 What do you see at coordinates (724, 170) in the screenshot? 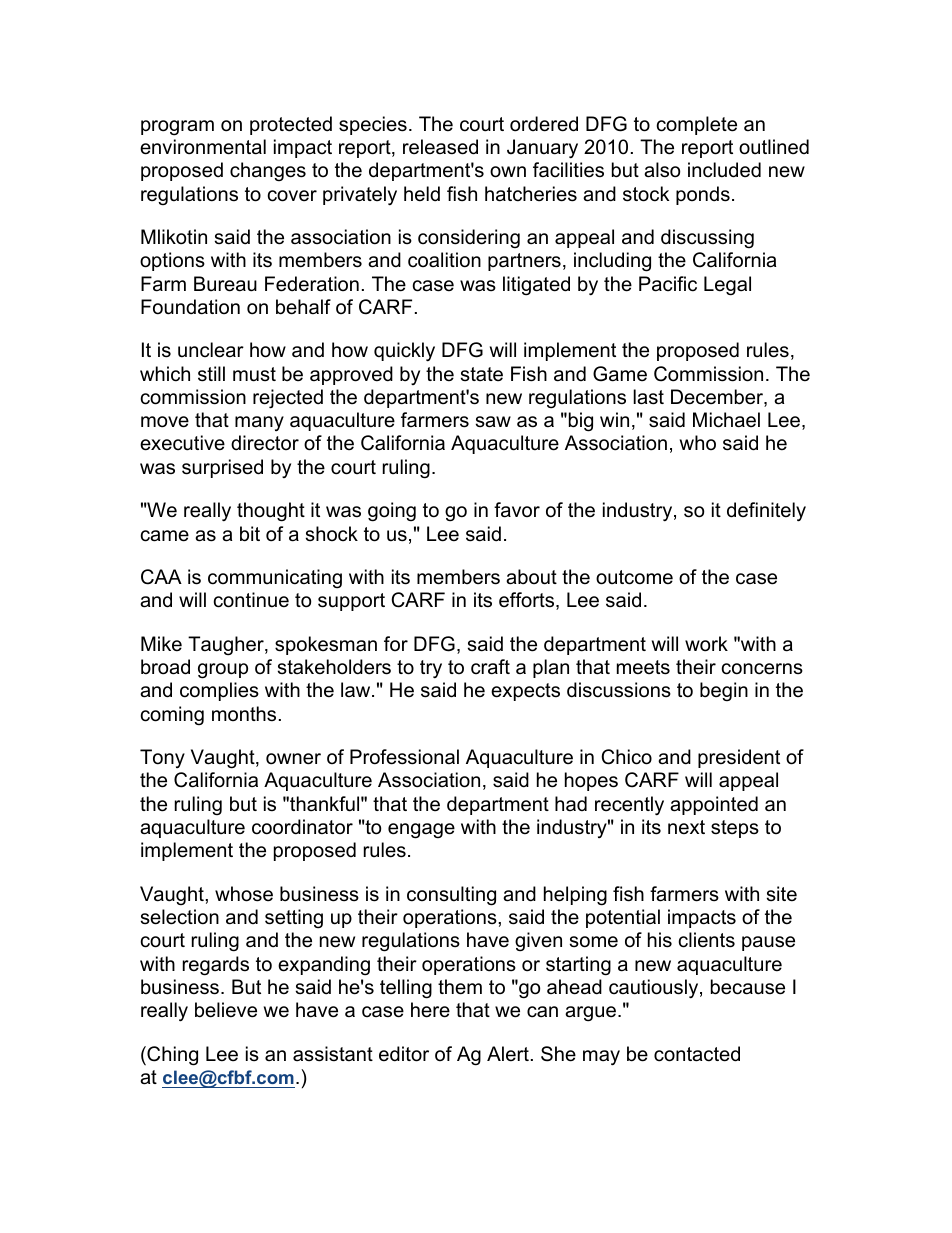
I see `included` at bounding box center [724, 170].
